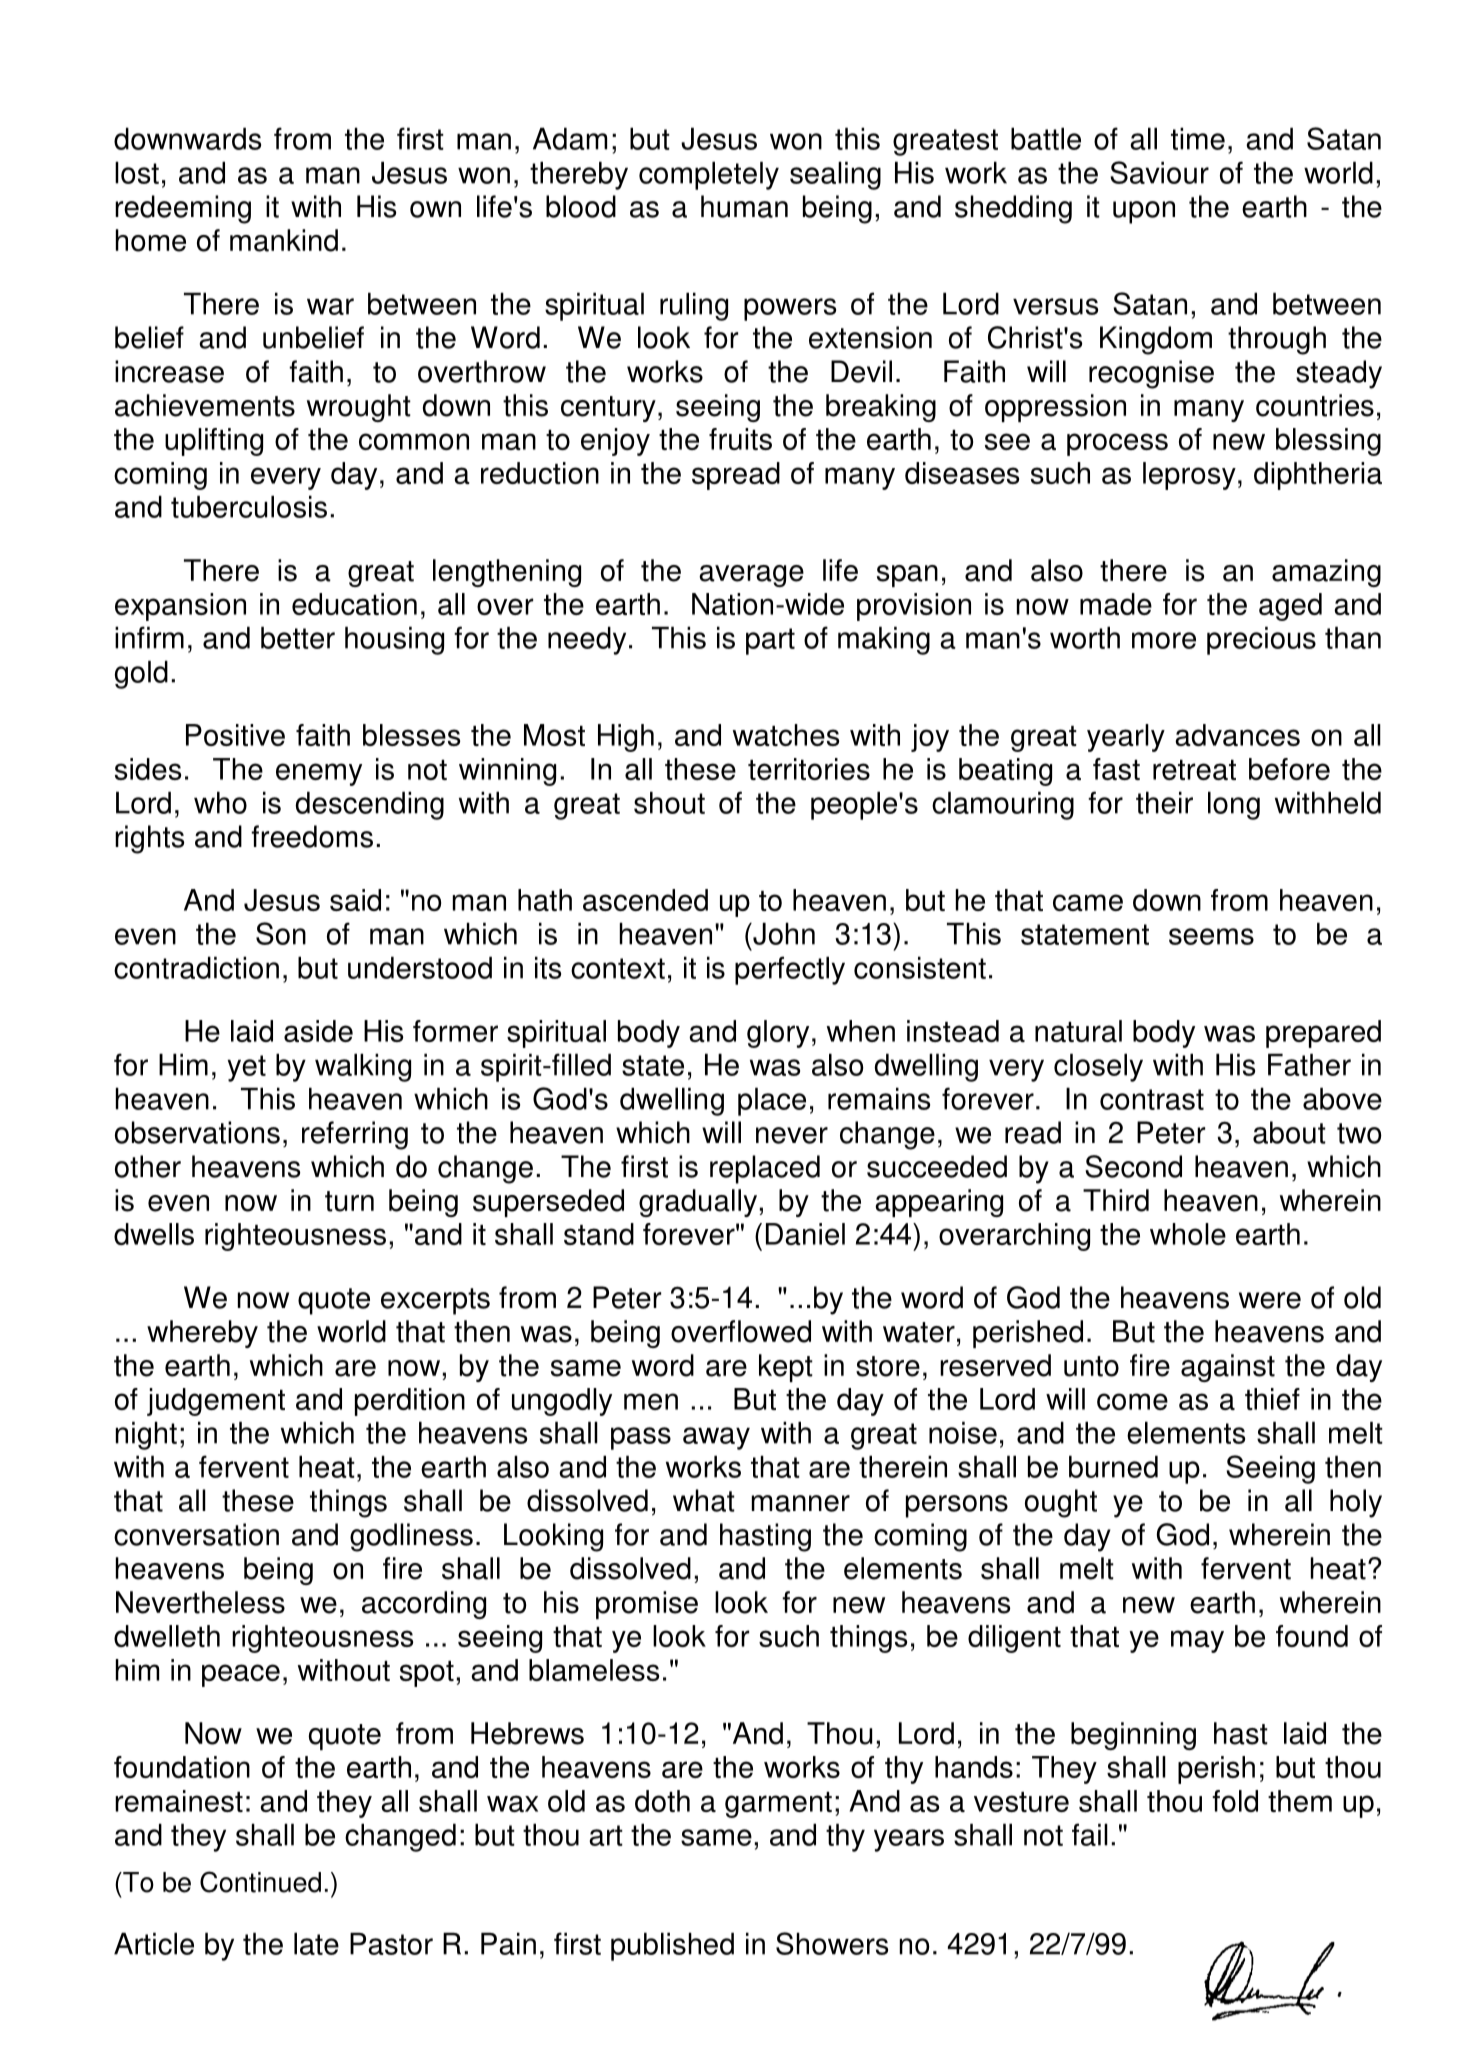 This image has height=2066, width=1460. What do you see at coordinates (1159, 172) in the image?
I see `Saviour` at bounding box center [1159, 172].
